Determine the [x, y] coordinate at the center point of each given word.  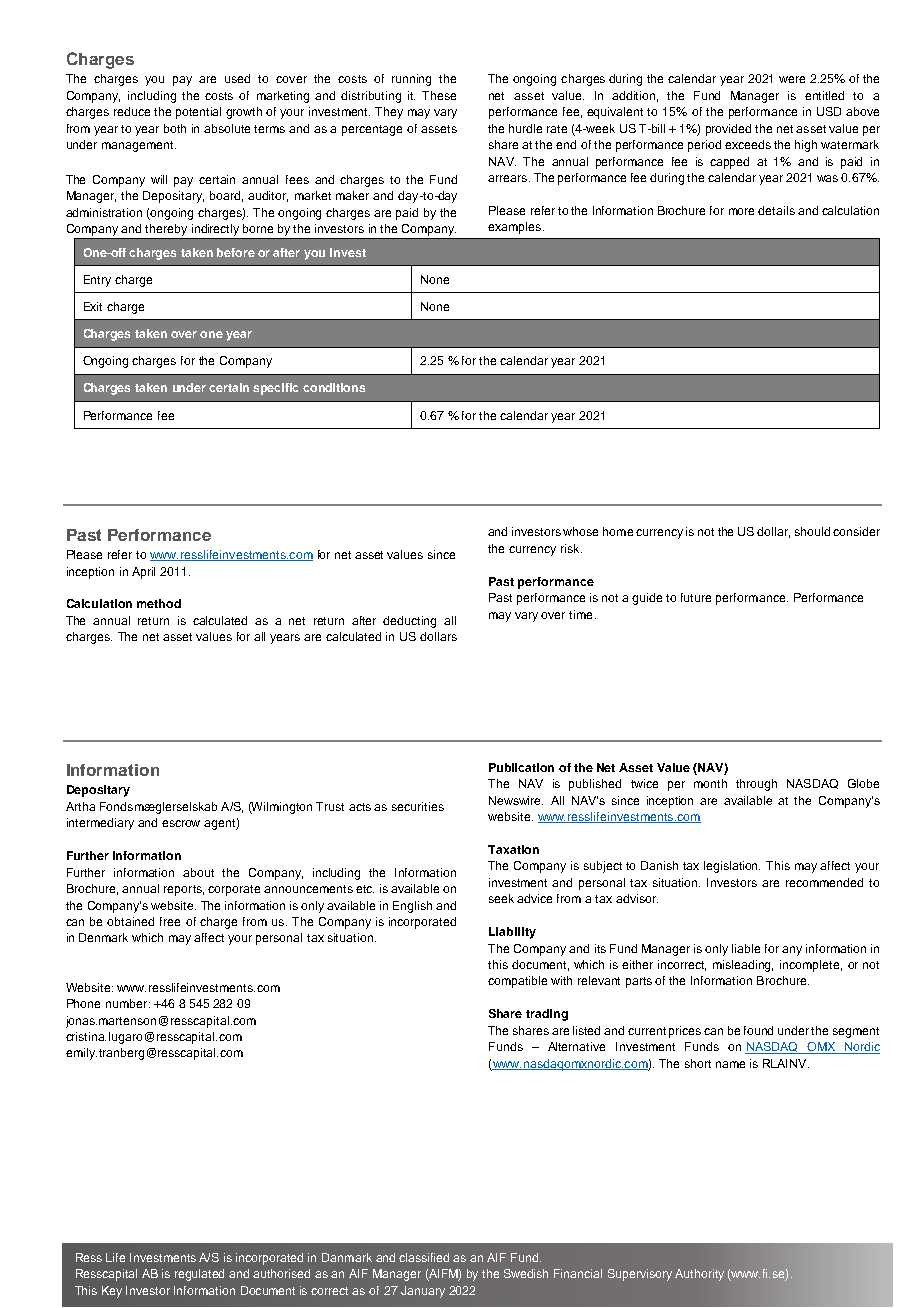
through [756, 785]
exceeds [748, 144]
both [175, 128]
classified [424, 1257]
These [439, 95]
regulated [199, 1275]
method [159, 603]
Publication [521, 767]
